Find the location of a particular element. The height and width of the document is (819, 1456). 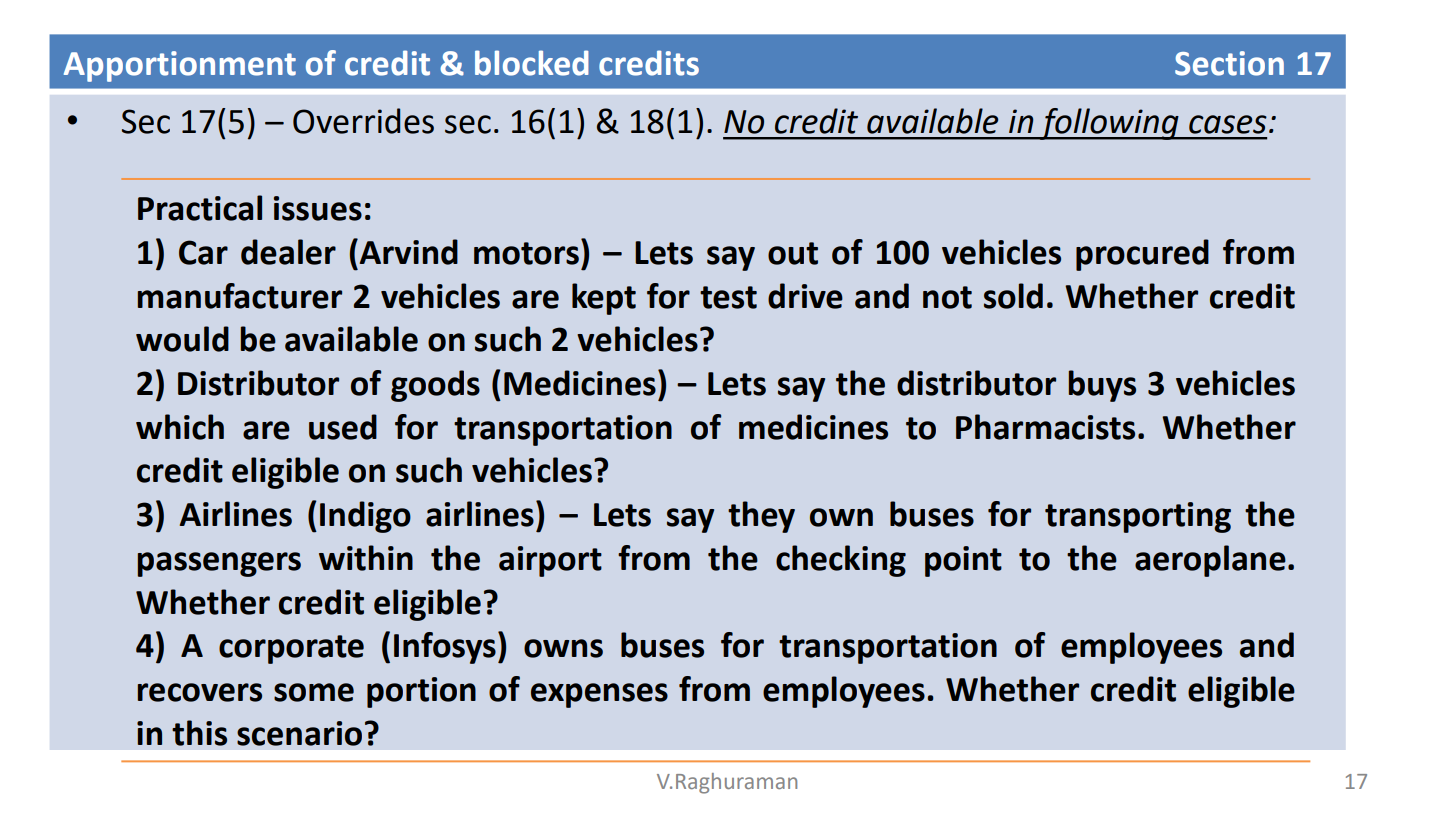

expenses is located at coordinates (599, 695).
